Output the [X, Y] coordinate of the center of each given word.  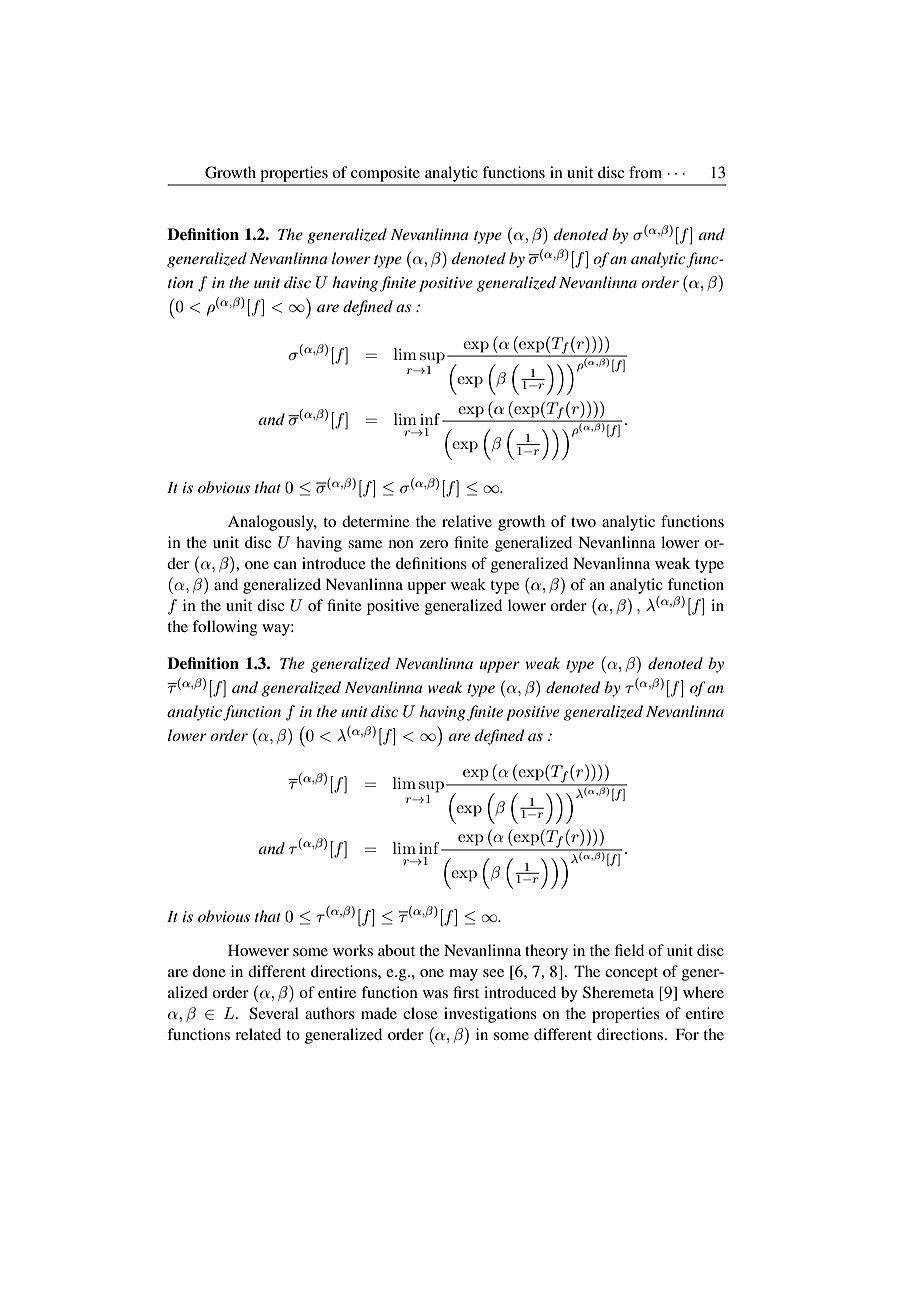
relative [467, 521]
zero [434, 544]
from [645, 172]
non [401, 544]
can [285, 565]
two [583, 522]
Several [274, 1013]
